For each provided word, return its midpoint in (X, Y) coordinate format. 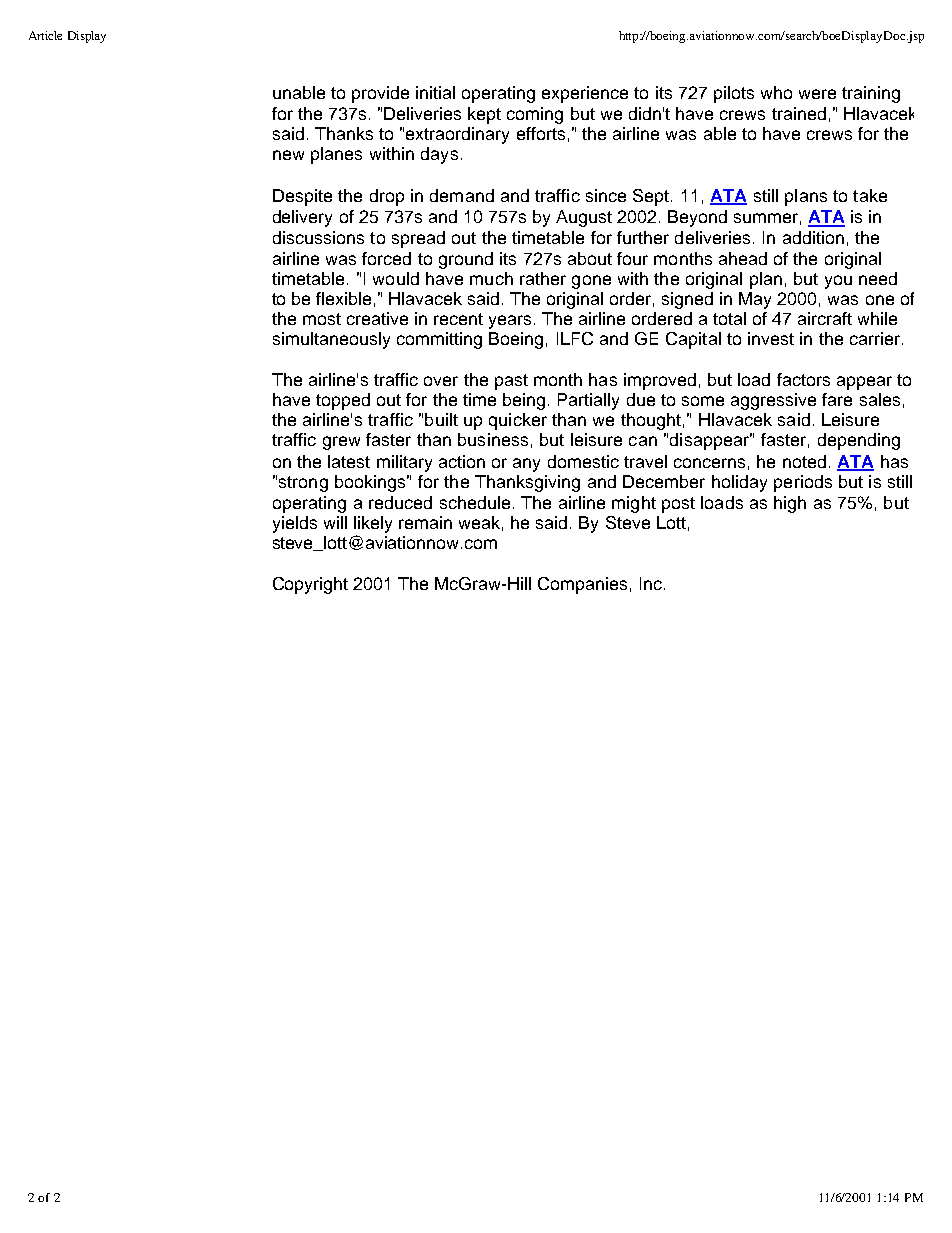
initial (435, 92)
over (441, 381)
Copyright (310, 585)
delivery (302, 218)
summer (766, 218)
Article (45, 35)
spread (418, 239)
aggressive (773, 401)
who (776, 92)
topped (343, 401)
